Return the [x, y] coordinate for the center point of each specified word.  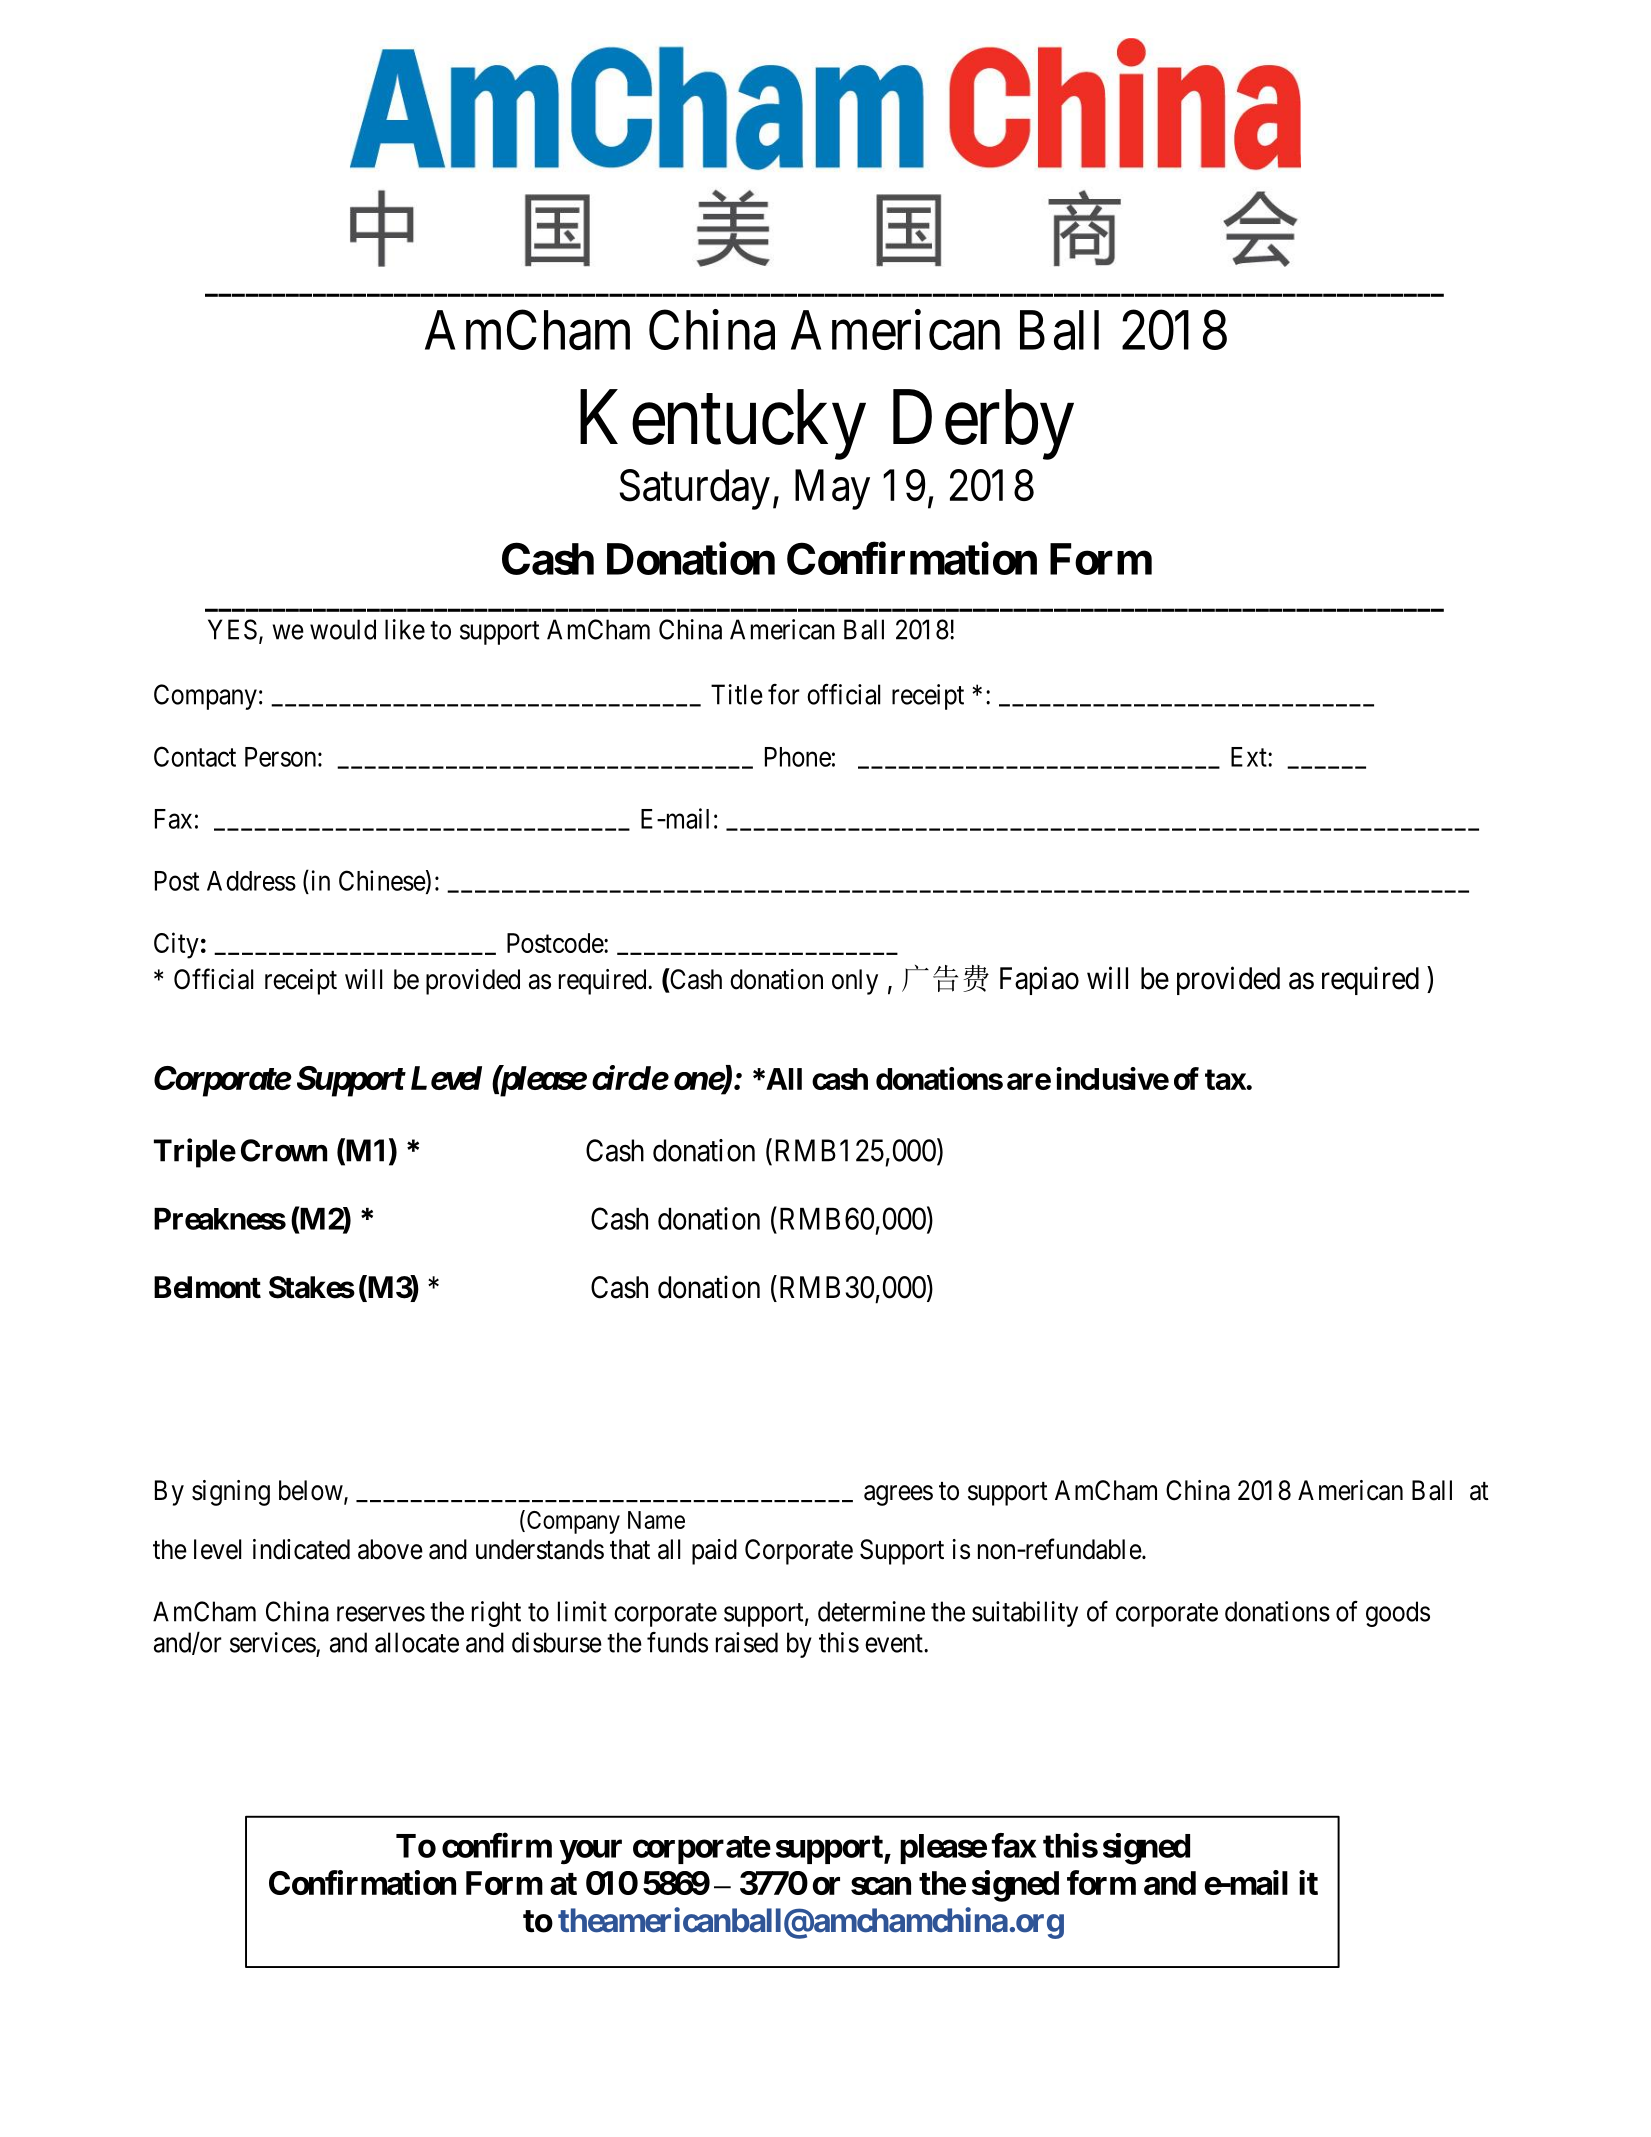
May [832, 490]
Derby [983, 425]
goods [1398, 1614]
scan [881, 1886]
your [590, 1852]
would [343, 629]
